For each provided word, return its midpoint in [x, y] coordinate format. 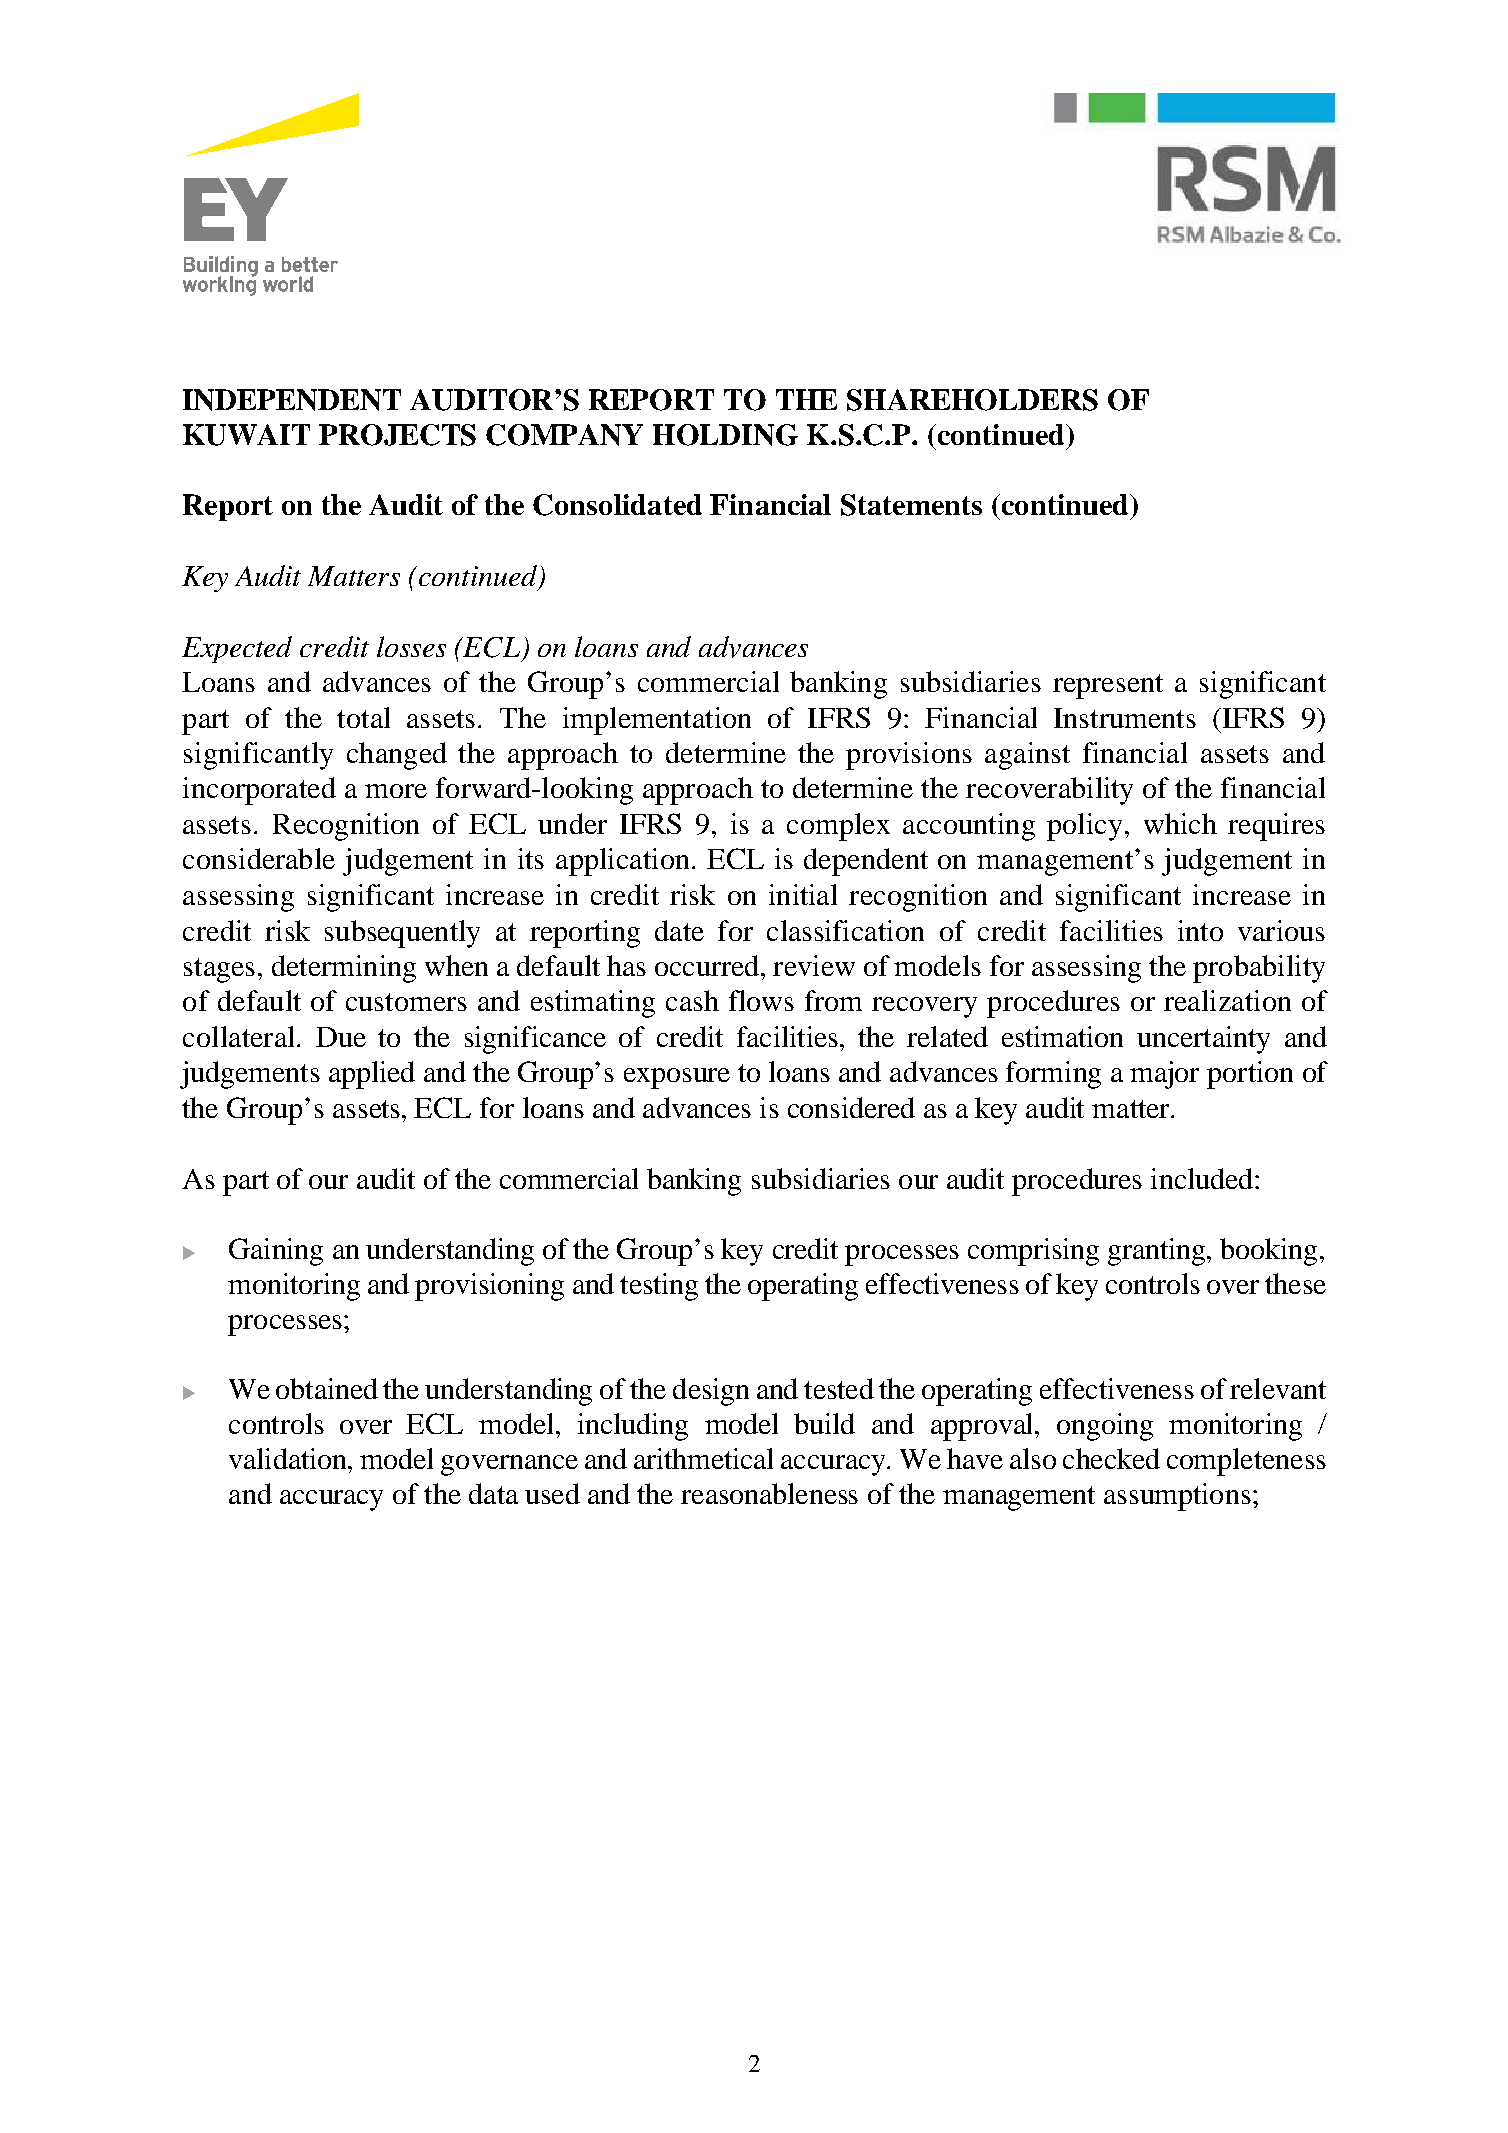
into [1200, 930]
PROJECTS [397, 435]
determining [344, 969]
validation [289, 1458]
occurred [708, 965]
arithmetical [703, 1458]
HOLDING [725, 435]
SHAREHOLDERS [972, 400]
